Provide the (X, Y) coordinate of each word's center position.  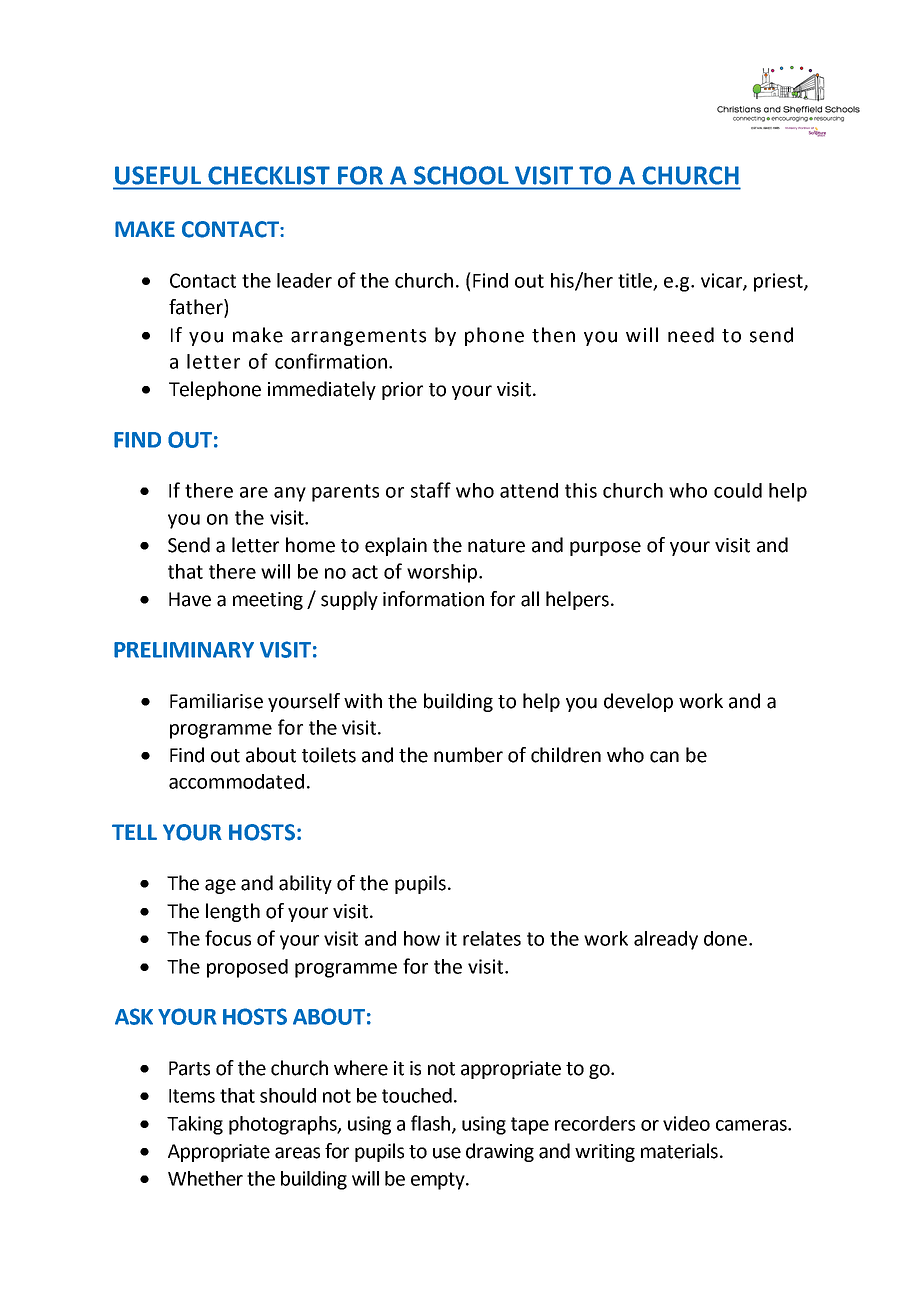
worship (442, 573)
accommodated (236, 781)
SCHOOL (461, 175)
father (197, 308)
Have (190, 599)
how (422, 938)
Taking (195, 1125)
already (666, 940)
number (468, 755)
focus (228, 938)
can (664, 757)
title (636, 281)
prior (402, 391)
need (691, 335)
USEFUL (158, 175)
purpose (605, 548)
